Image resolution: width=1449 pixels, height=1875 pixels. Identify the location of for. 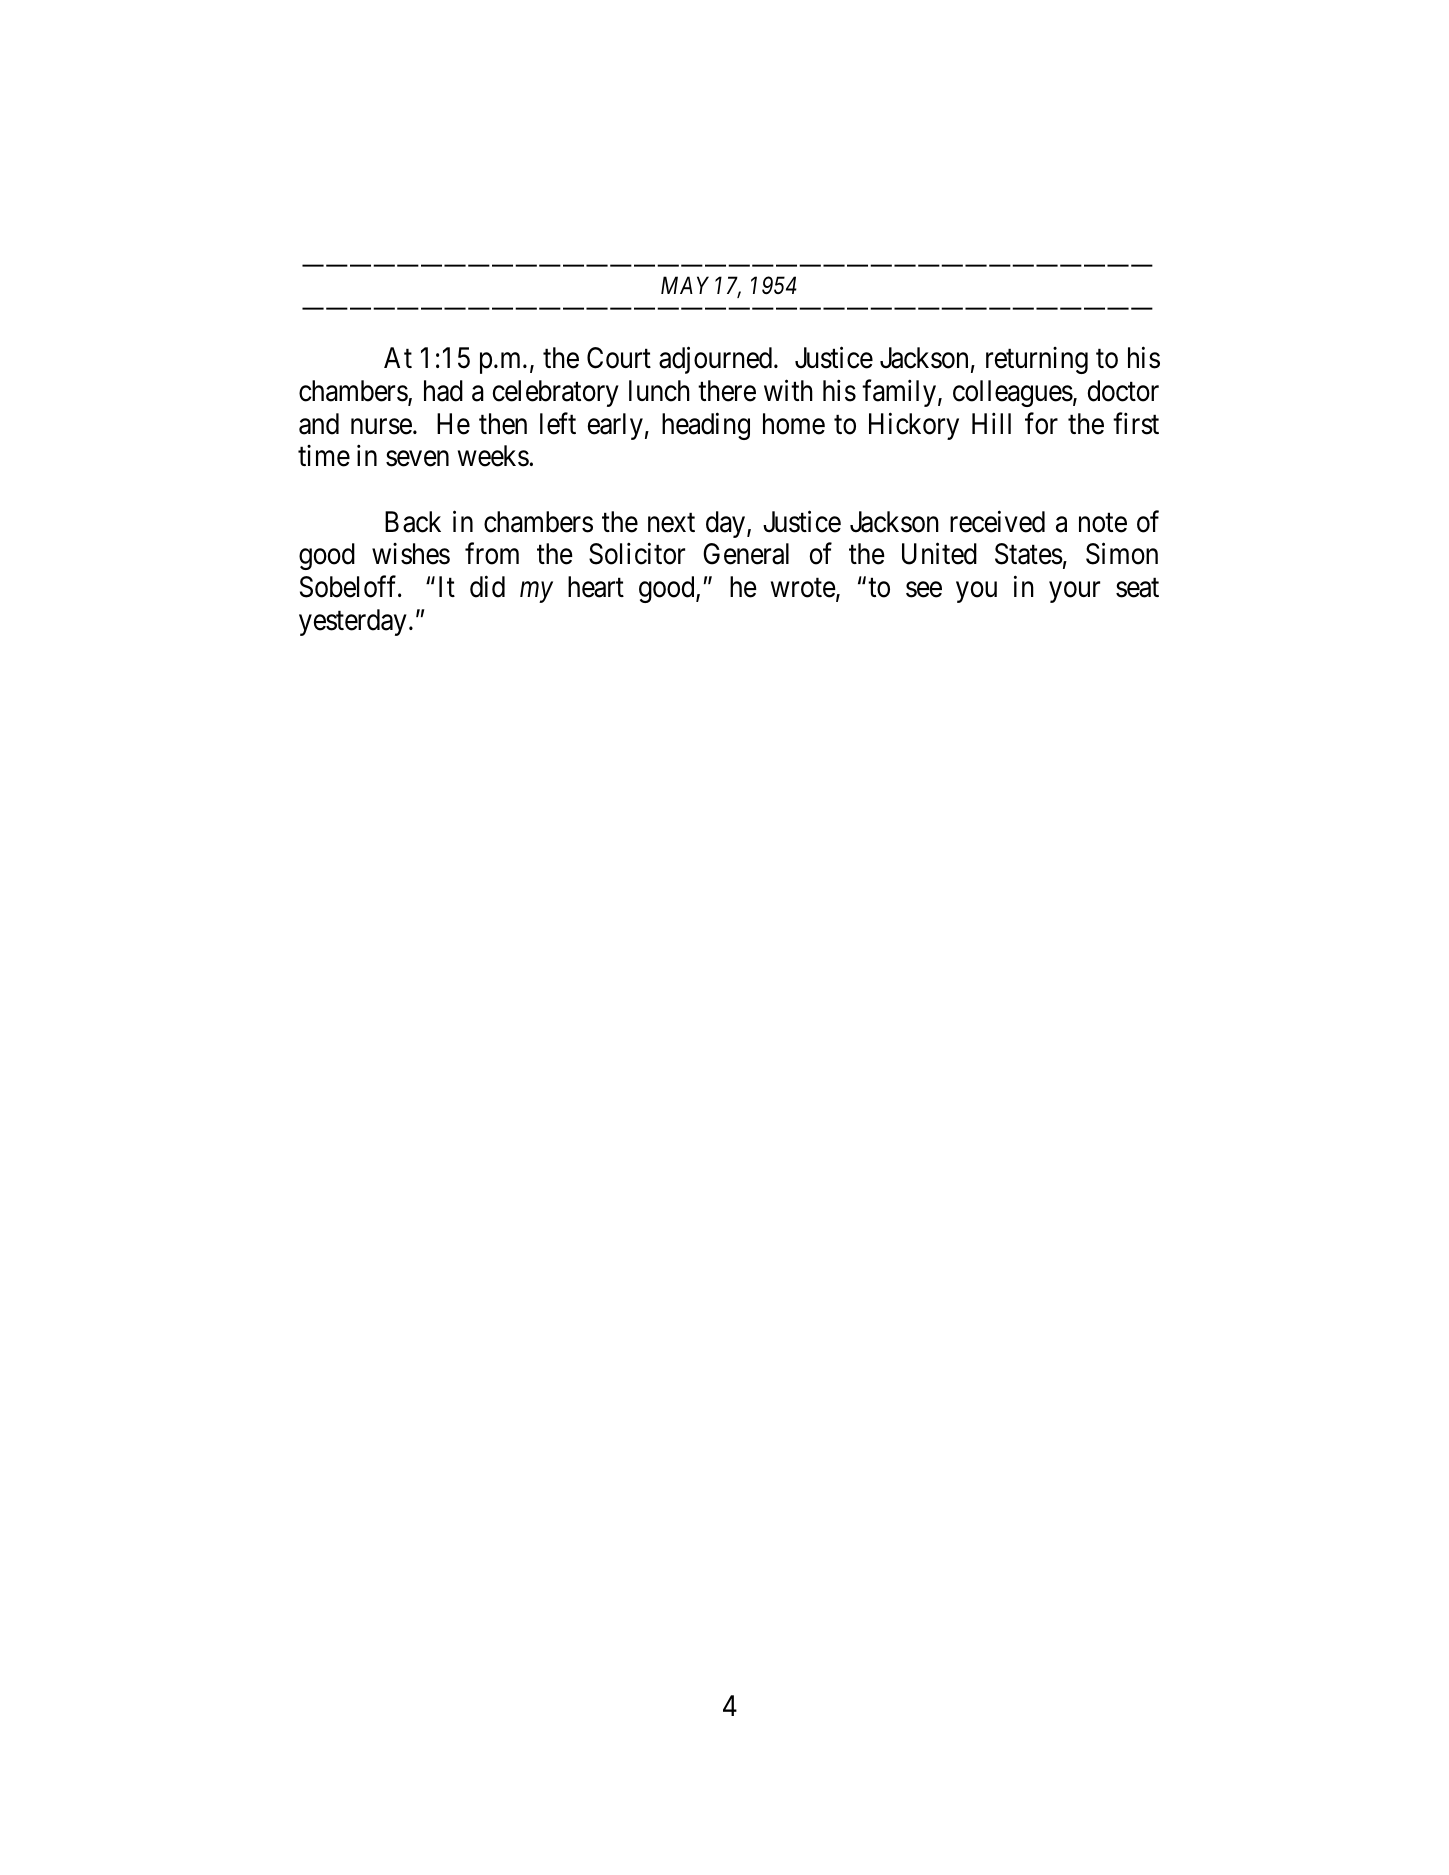
(1041, 423).
